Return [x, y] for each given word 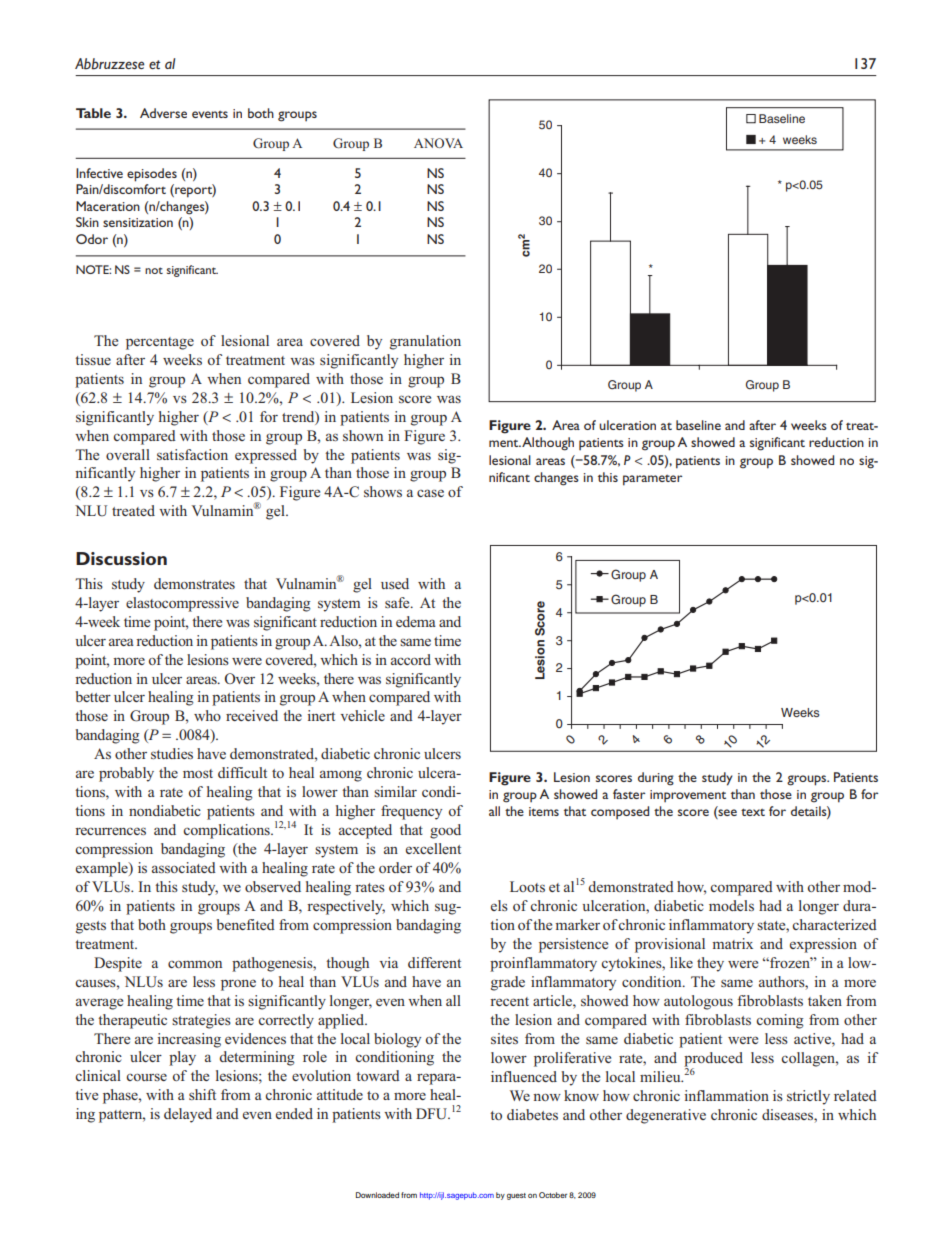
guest [516, 1196]
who [207, 715]
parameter [652, 480]
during [656, 779]
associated [184, 867]
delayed [188, 1115]
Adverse [163, 113]
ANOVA [438, 143]
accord [411, 659]
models [731, 905]
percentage [160, 343]
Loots [527, 886]
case [430, 493]
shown [363, 435]
